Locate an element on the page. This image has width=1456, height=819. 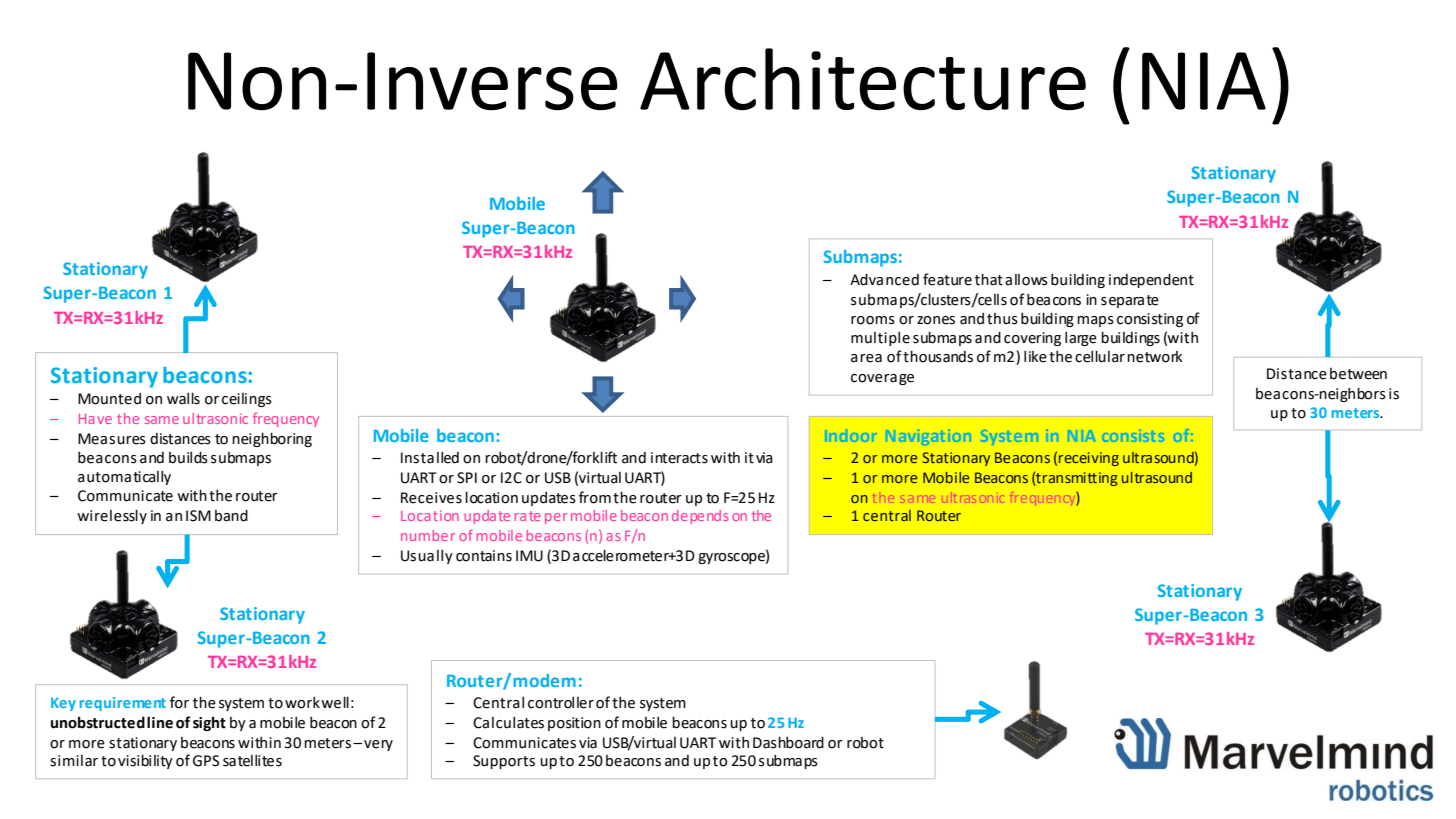
depends is located at coordinates (700, 517).
